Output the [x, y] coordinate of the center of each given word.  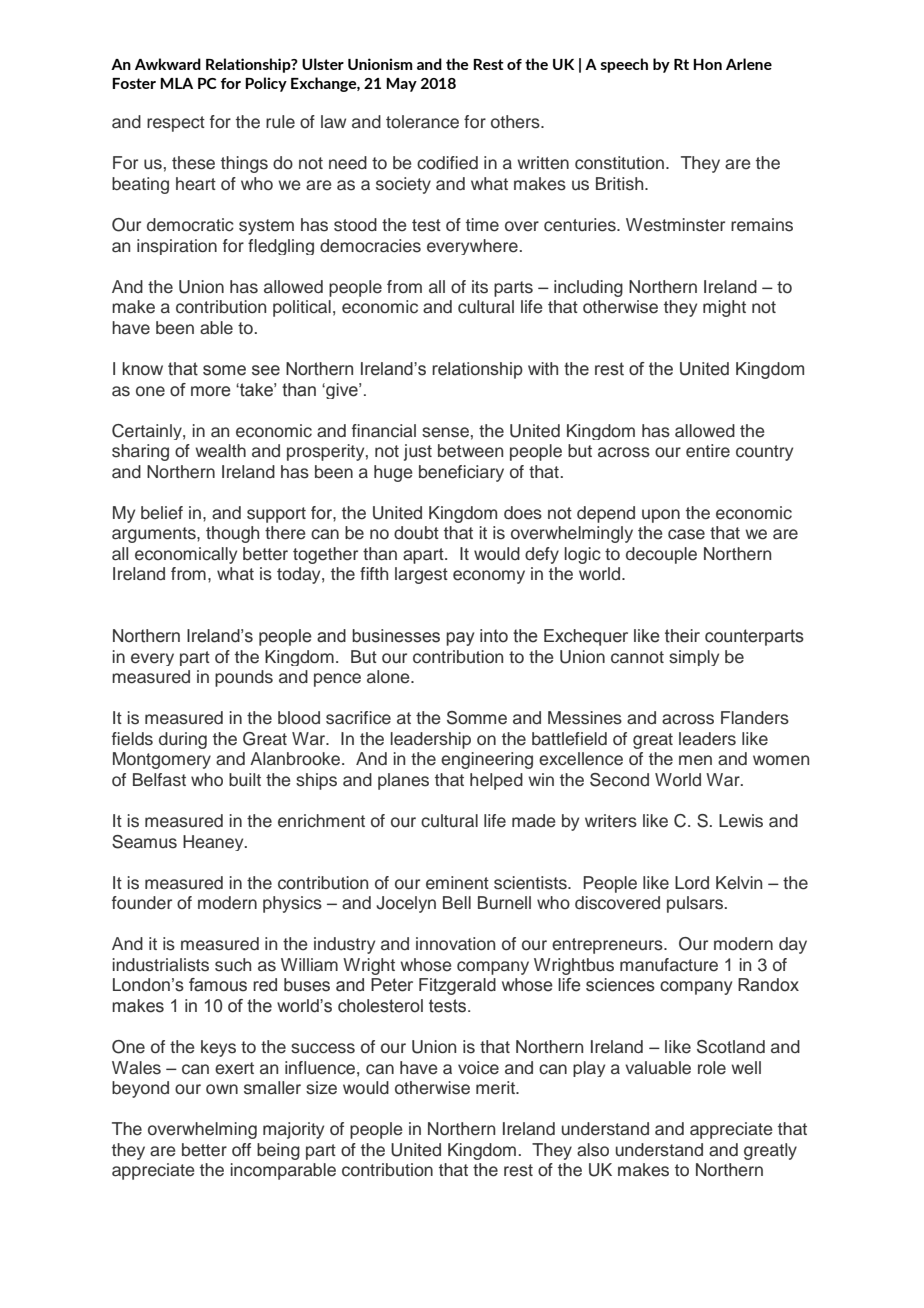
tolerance [422, 122]
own [222, 1089]
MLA [176, 83]
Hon [707, 64]
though [232, 534]
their [682, 636]
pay [460, 639]
